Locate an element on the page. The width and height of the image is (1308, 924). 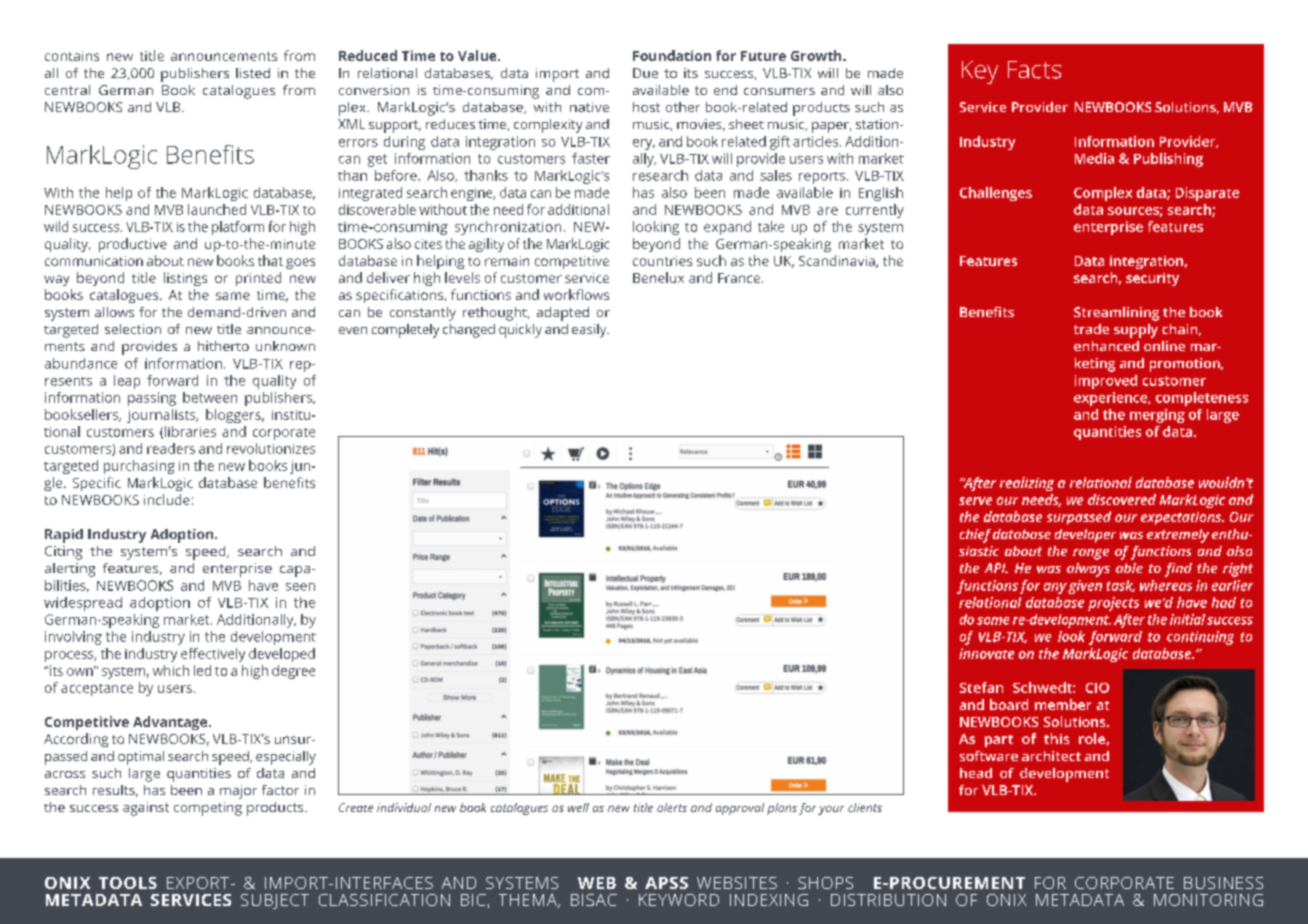
BUSINESS is located at coordinates (1223, 883).
